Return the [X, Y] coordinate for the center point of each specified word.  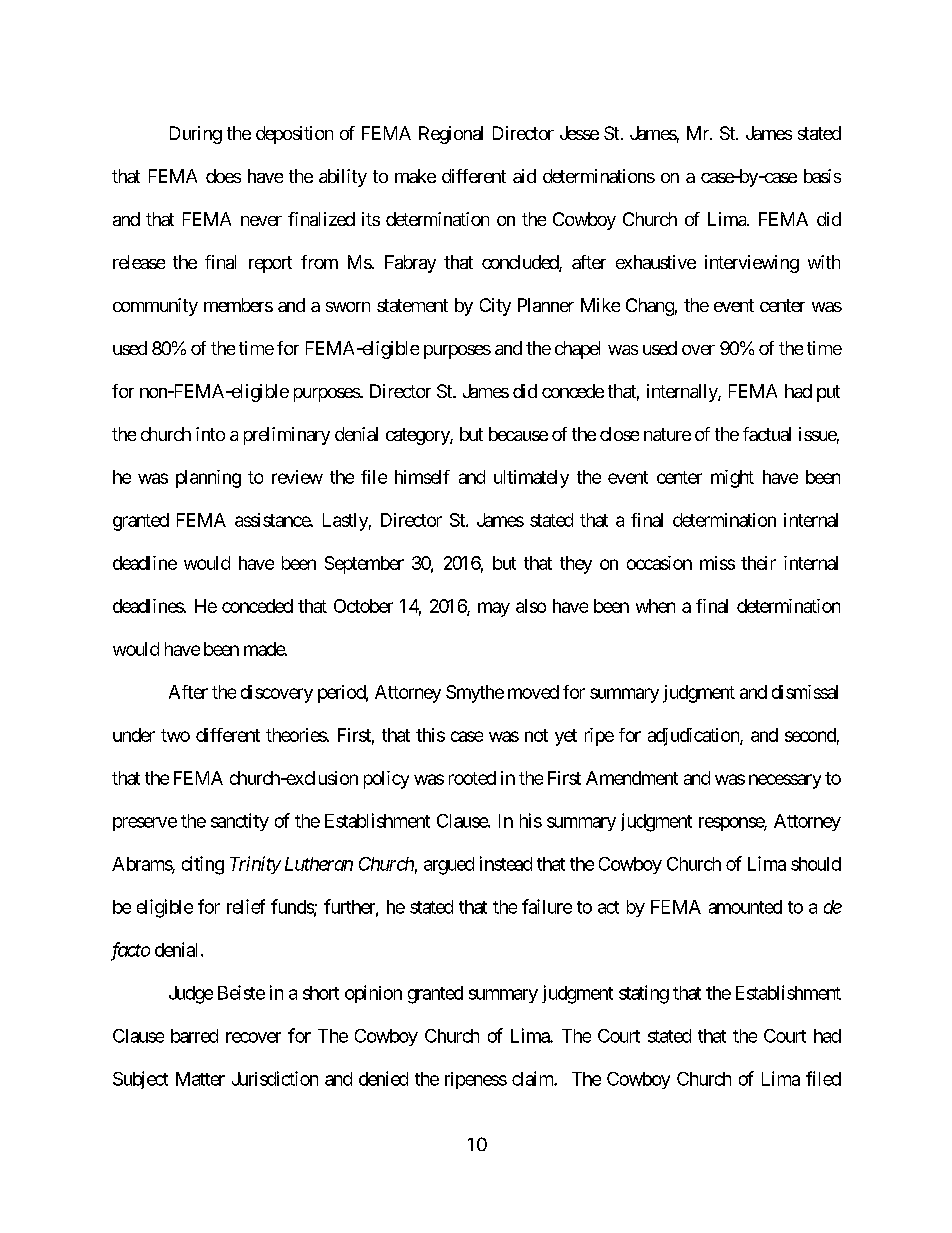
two [175, 735]
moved [533, 692]
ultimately [531, 479]
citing [203, 865]
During [196, 135]
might [732, 479]
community [155, 307]
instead [506, 863]
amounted [745, 907]
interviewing [752, 264]
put [828, 393]
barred [194, 1036]
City [495, 307]
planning [208, 479]
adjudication [694, 737]
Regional [451, 135]
